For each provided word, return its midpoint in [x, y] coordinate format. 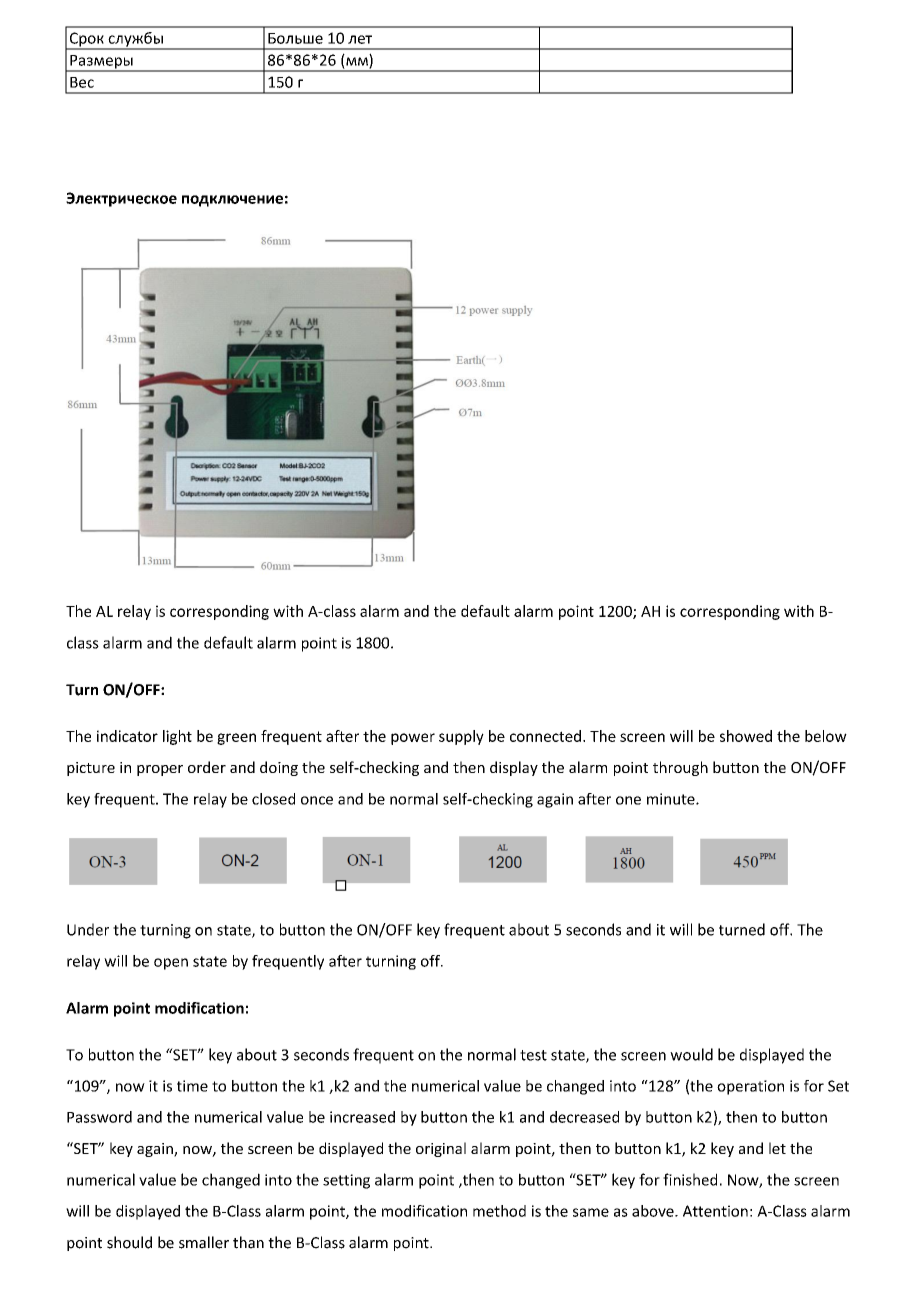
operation [750, 1087]
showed [746, 736]
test [533, 1055]
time [192, 1086]
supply [461, 737]
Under [88, 929]
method [499, 1211]
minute [672, 799]
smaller [204, 1242]
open [171, 964]
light [177, 737]
